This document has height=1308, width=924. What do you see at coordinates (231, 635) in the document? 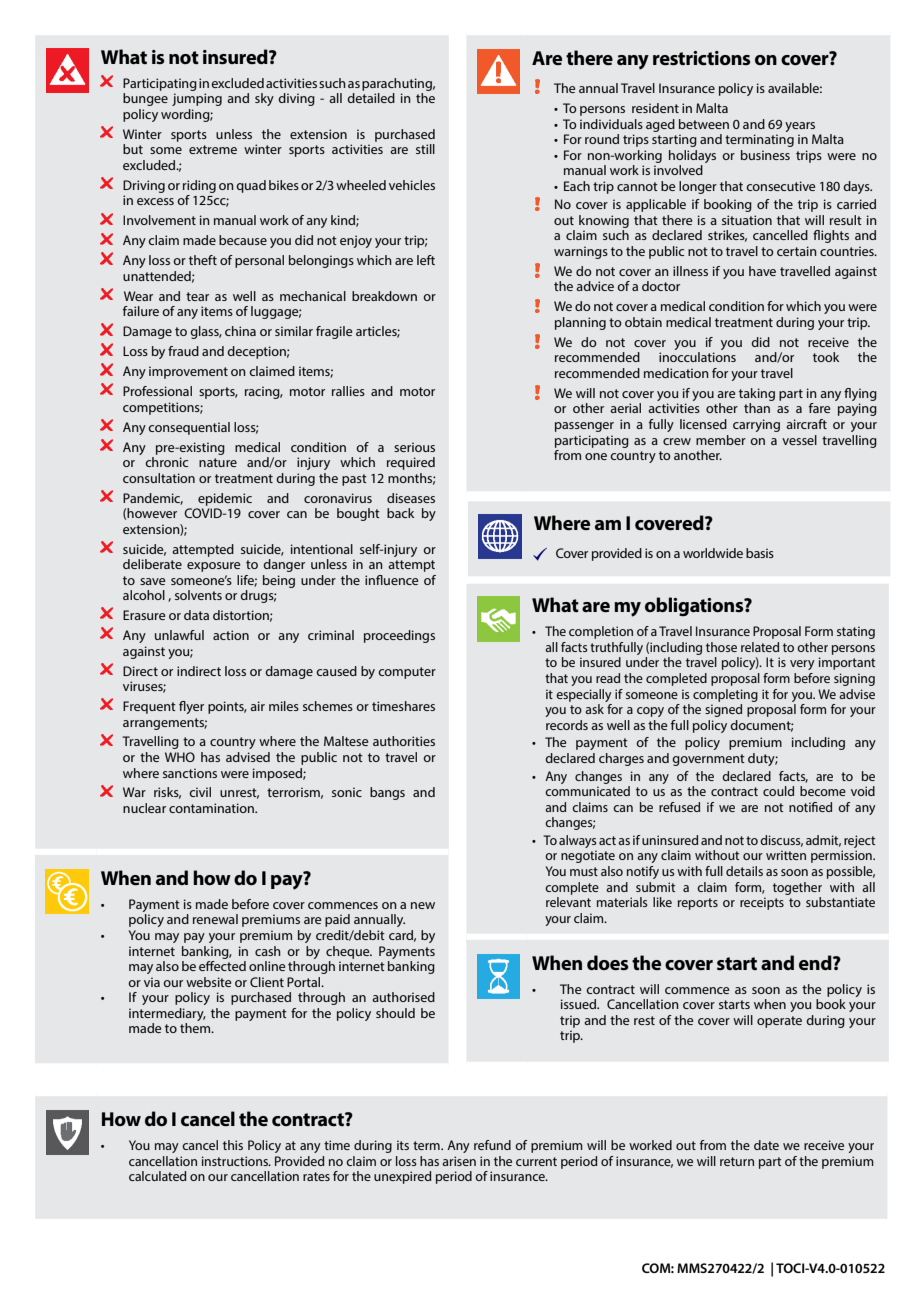
I see `action` at bounding box center [231, 635].
